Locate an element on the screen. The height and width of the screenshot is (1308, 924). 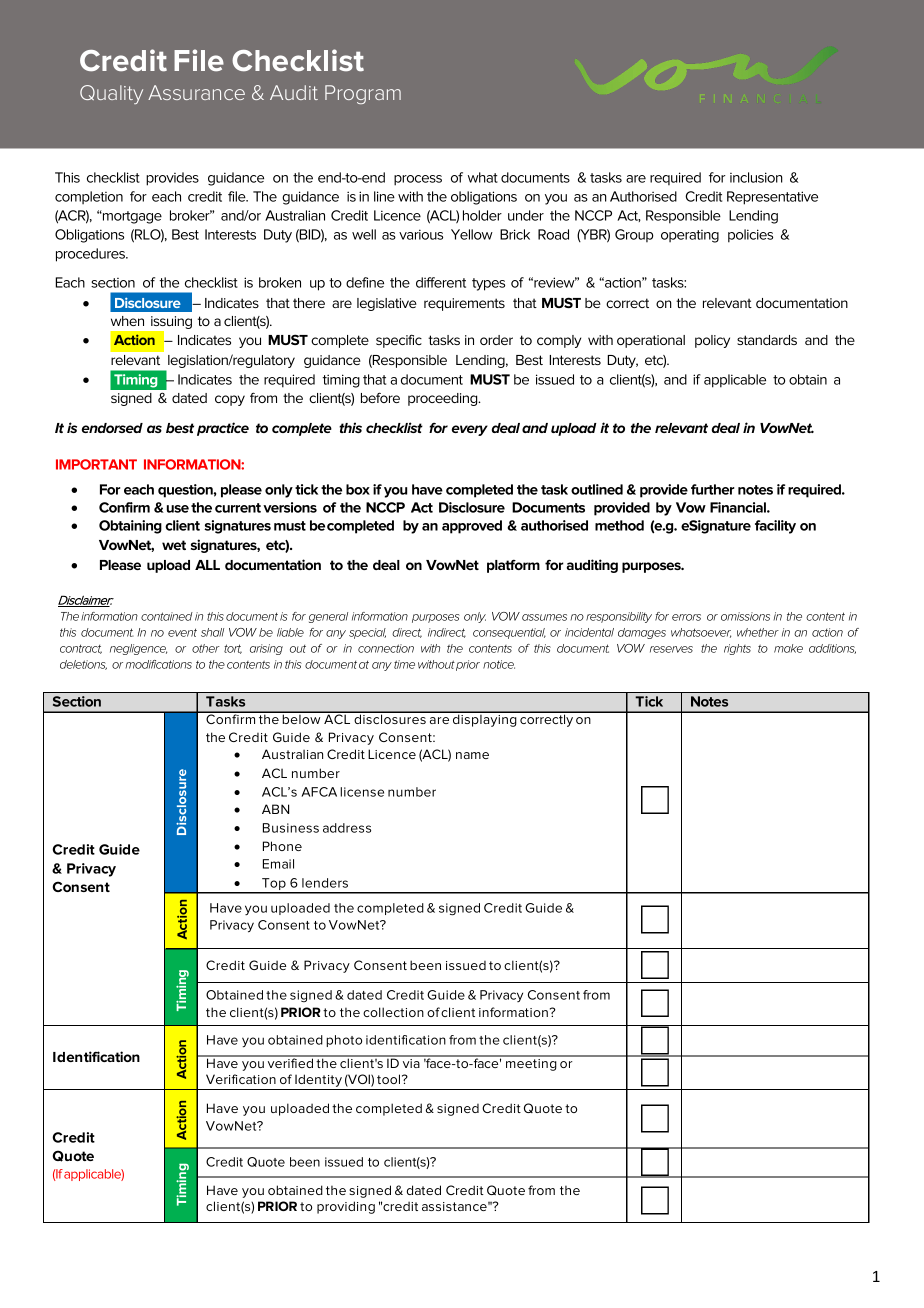
issuing is located at coordinates (170, 324).
